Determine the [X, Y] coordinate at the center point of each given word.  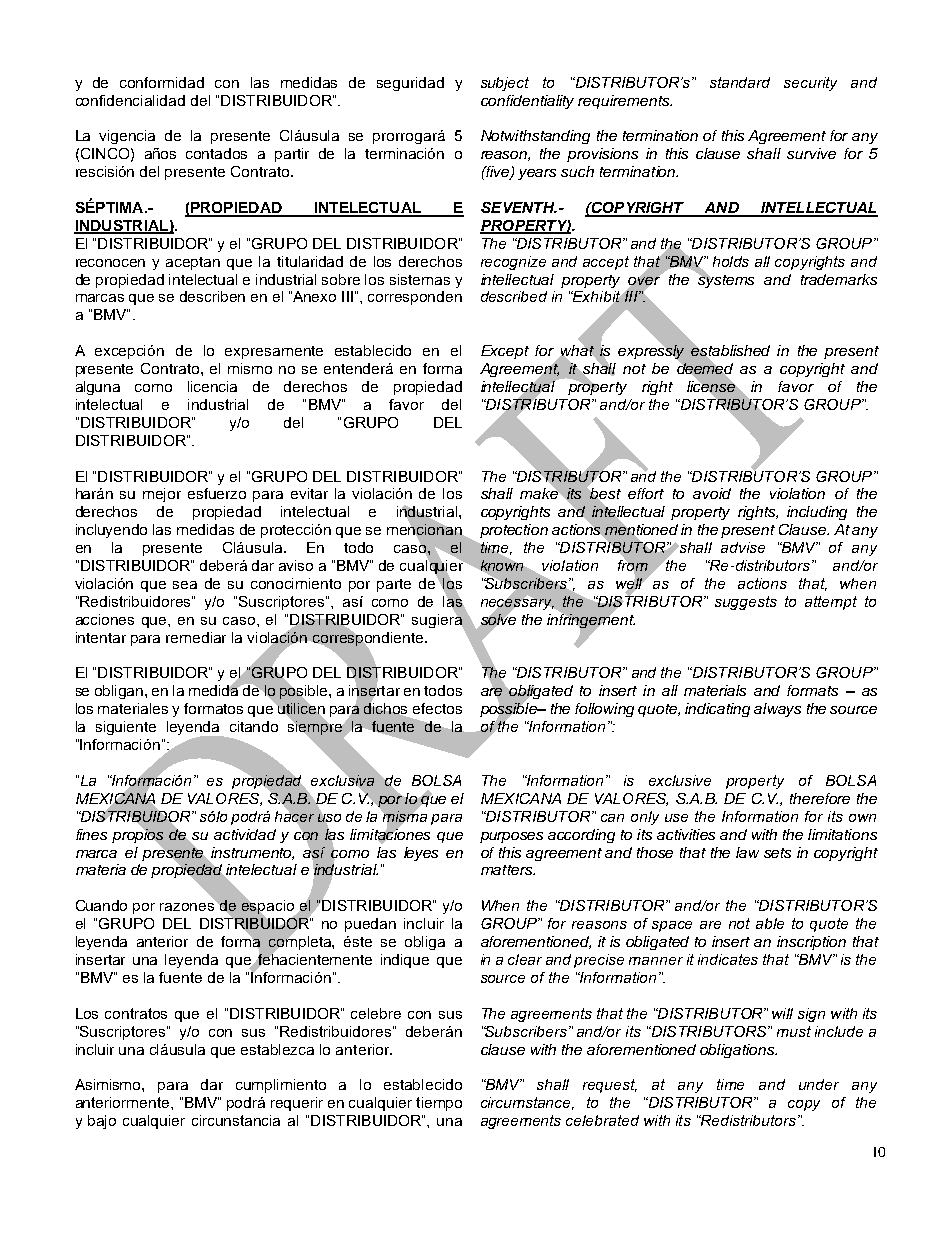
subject [505, 84]
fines [91, 834]
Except [505, 352]
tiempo [439, 1104]
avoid [712, 493]
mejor [162, 495]
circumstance [527, 1103]
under [819, 1084]
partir [292, 155]
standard [740, 82]
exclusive [680, 780]
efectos [437, 708]
